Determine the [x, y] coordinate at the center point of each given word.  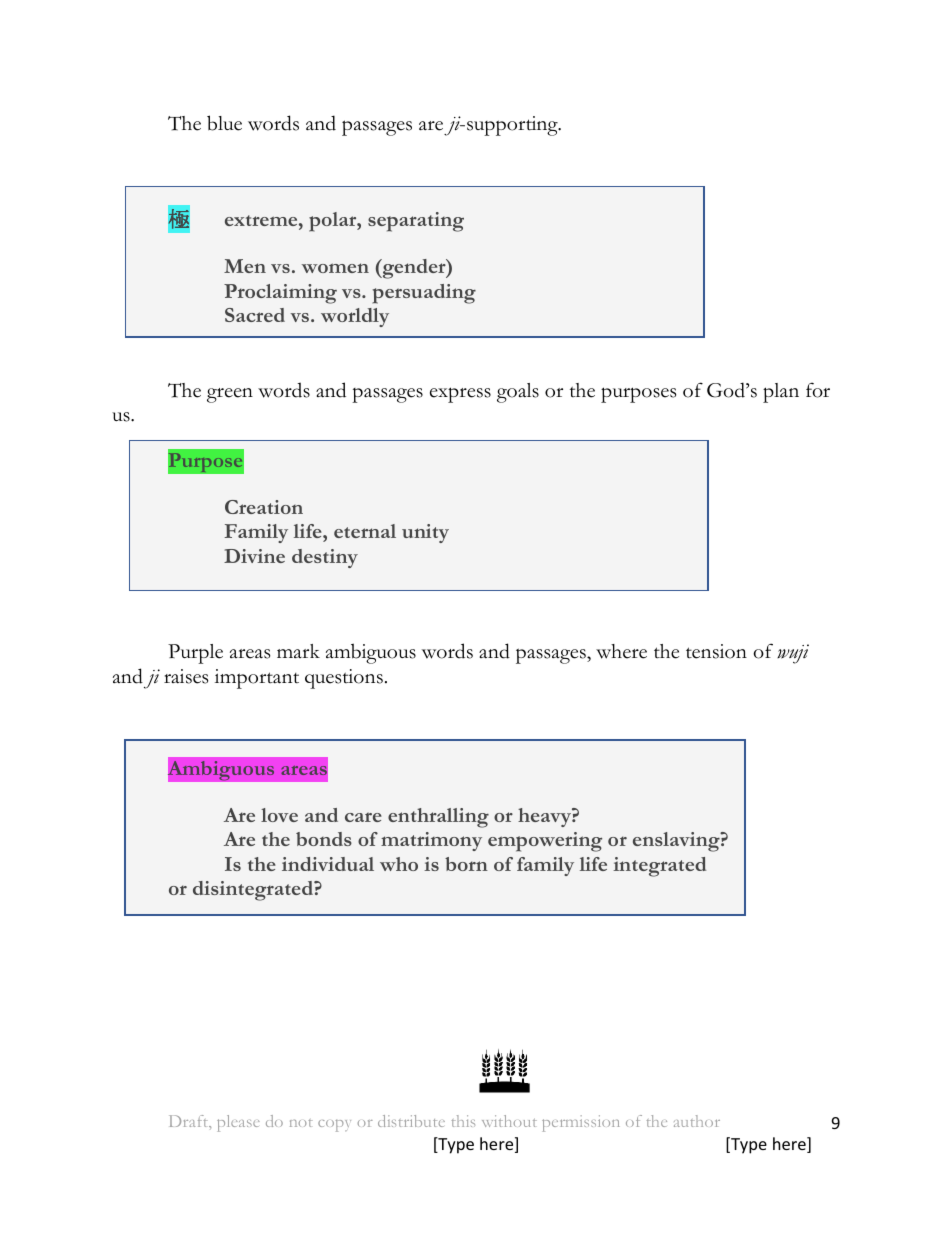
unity [425, 533]
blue [224, 123]
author [697, 1121]
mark [298, 651]
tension [716, 651]
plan [781, 393]
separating [416, 222]
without [509, 1121]
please [238, 1123]
